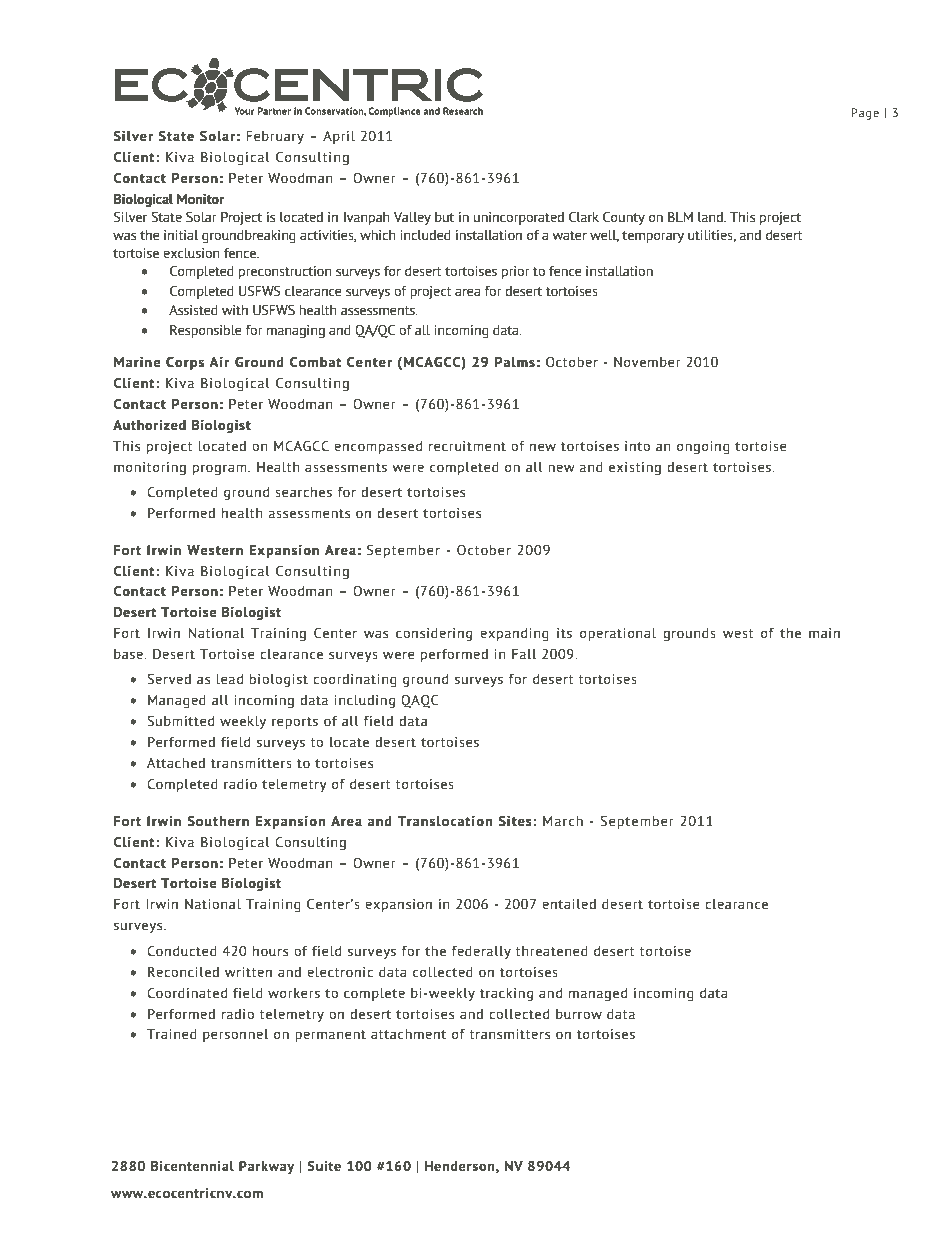 This document has width=952, height=1233. I want to click on Page, so click(865, 114).
